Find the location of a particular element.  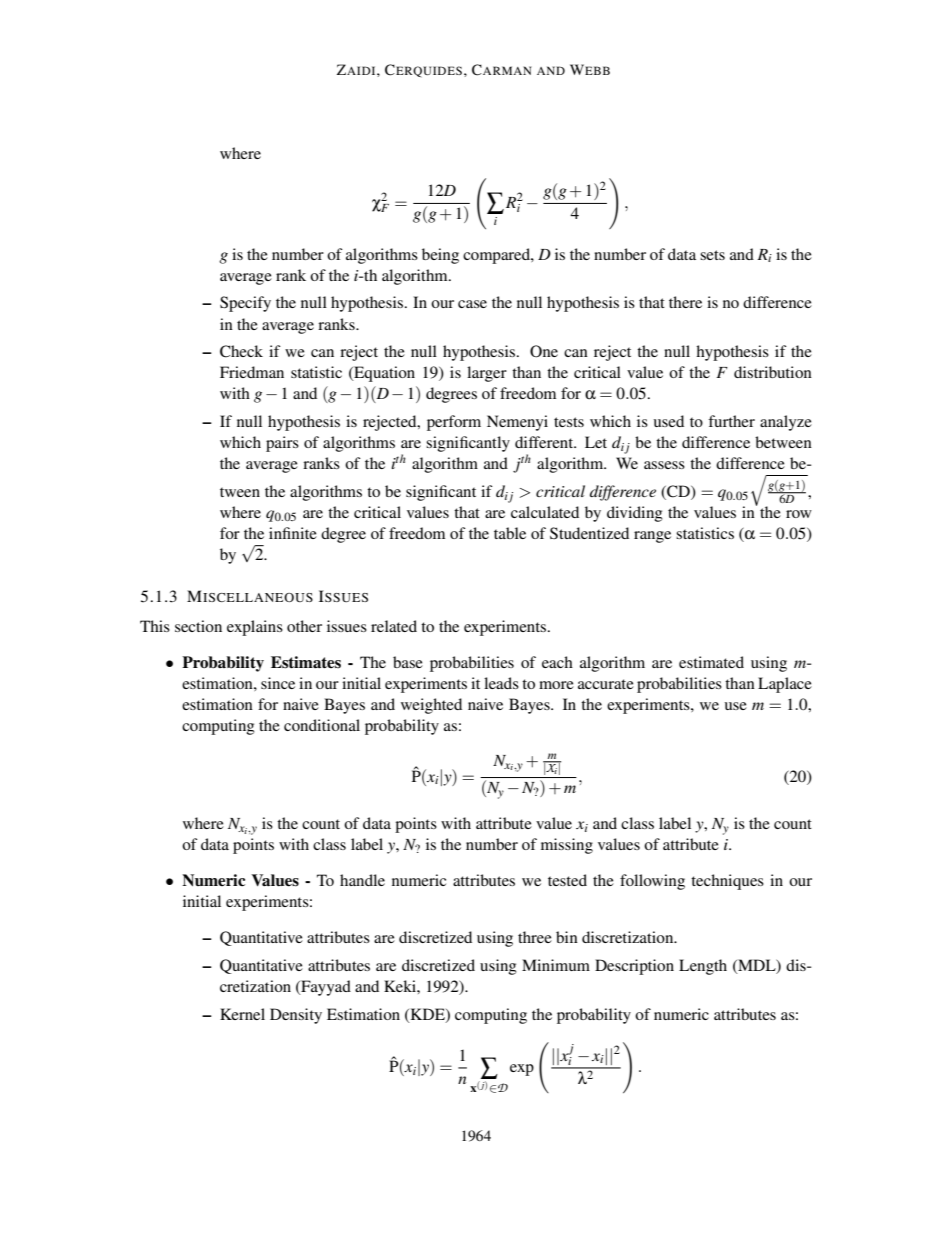

base is located at coordinates (408, 662).
